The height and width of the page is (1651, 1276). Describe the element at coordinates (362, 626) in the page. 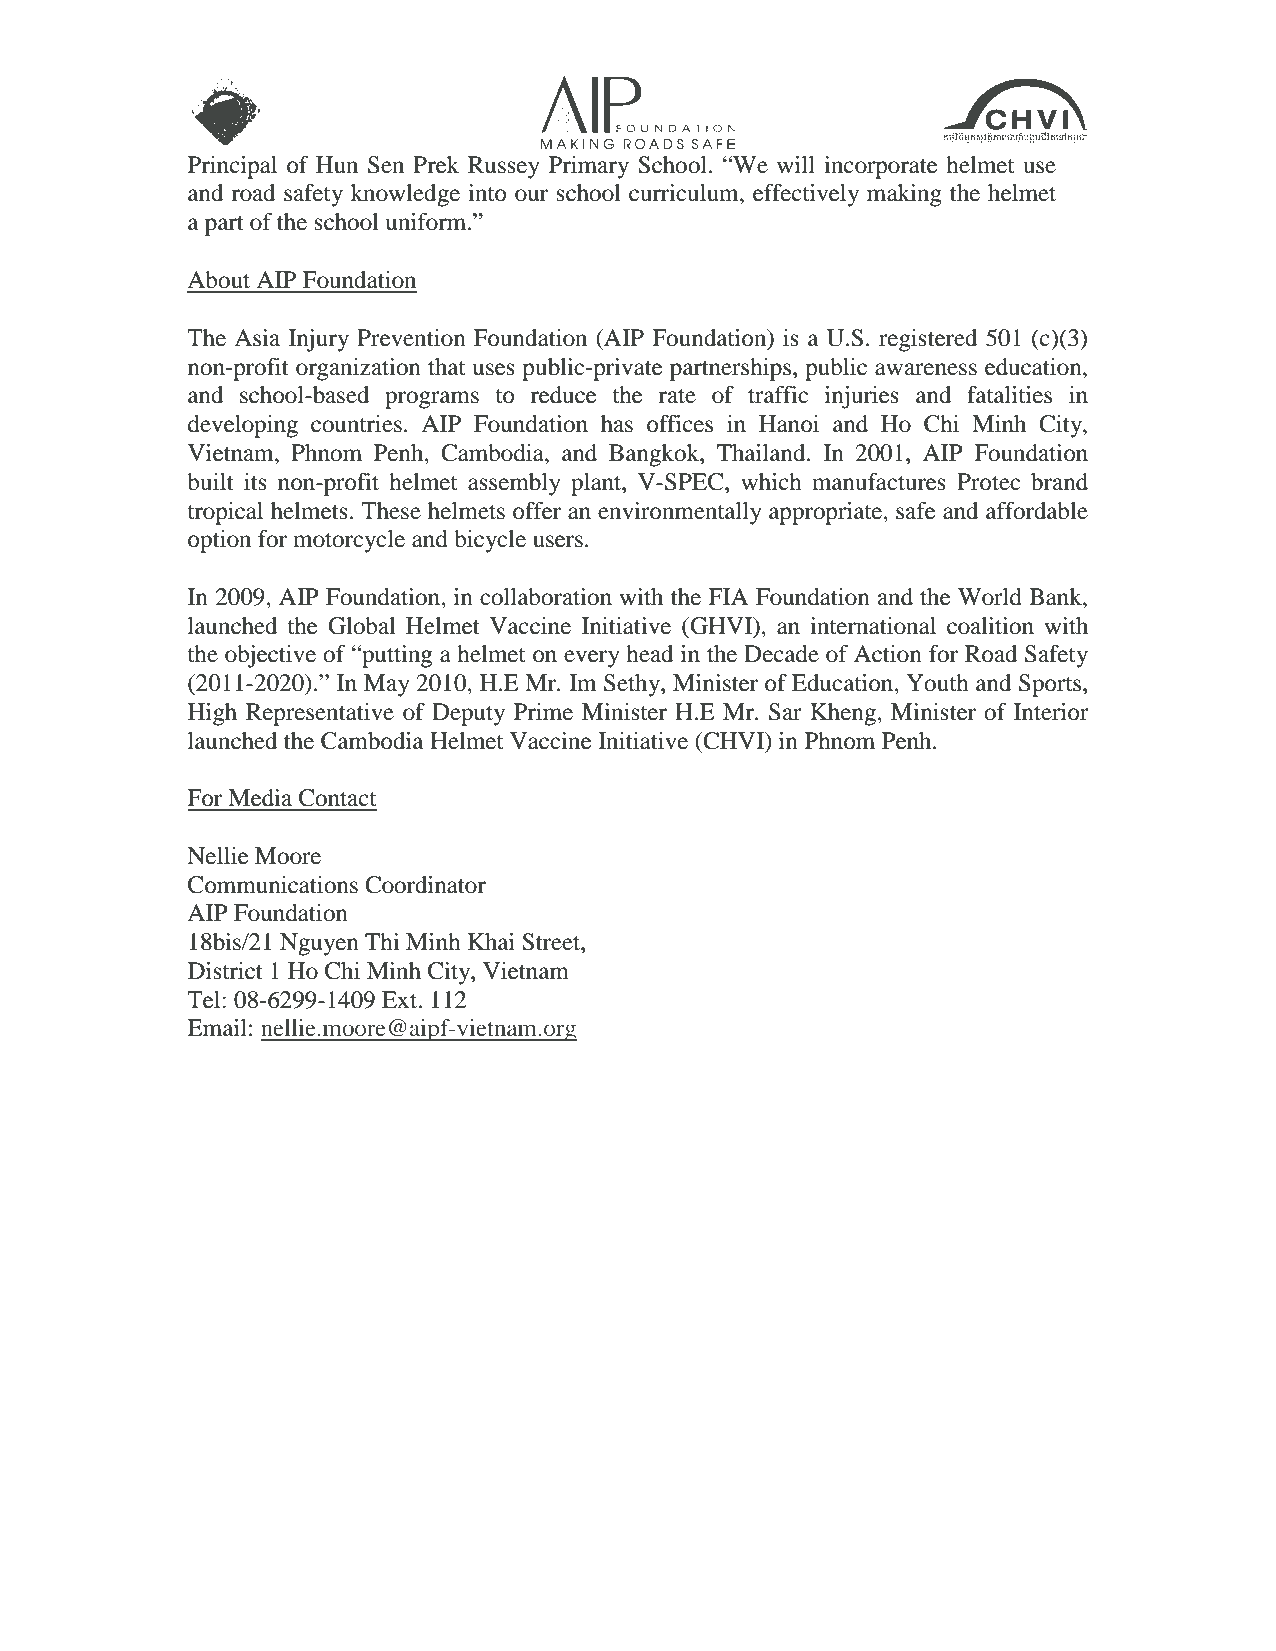

I see `Global` at that location.
